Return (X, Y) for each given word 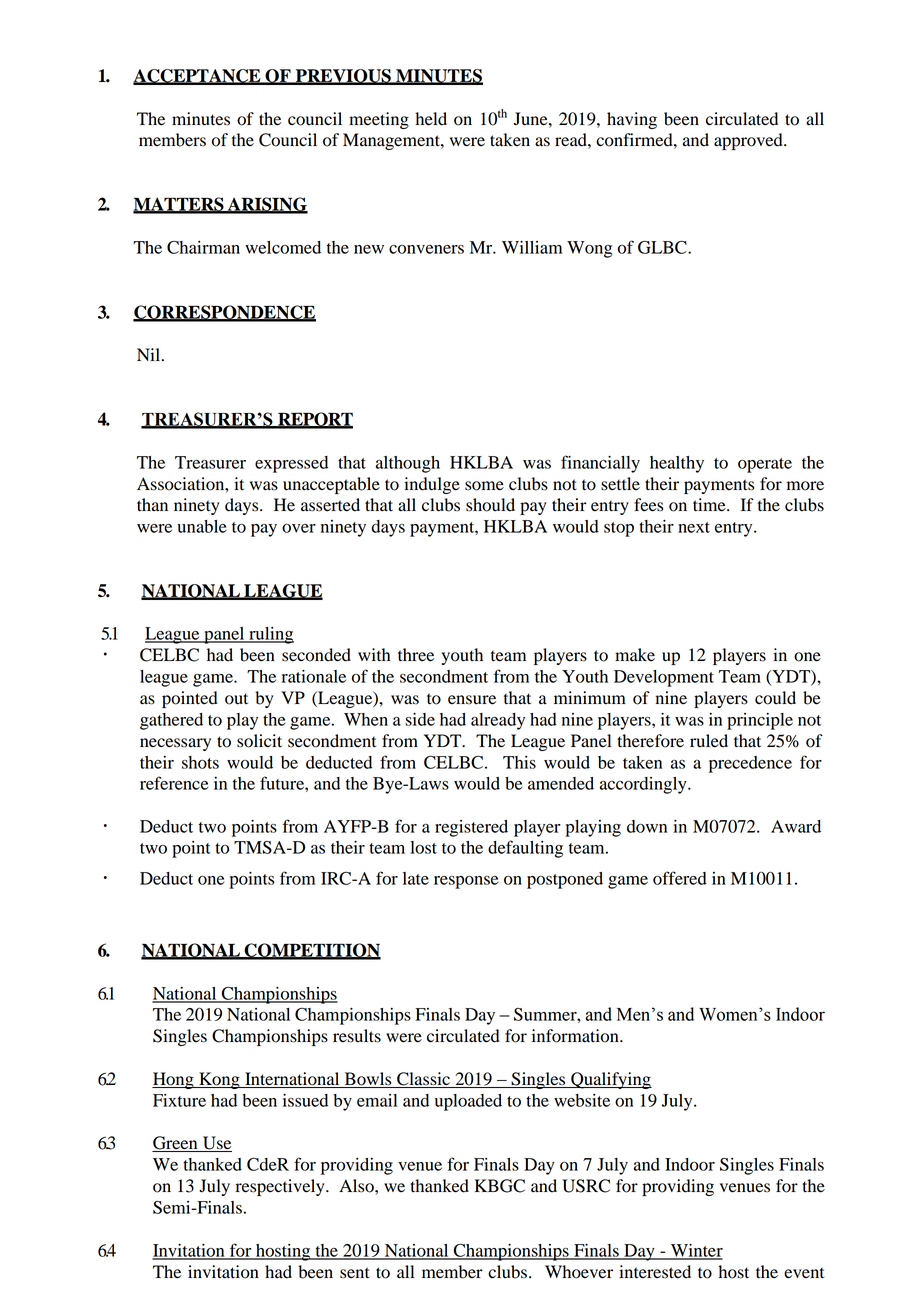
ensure (472, 700)
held (431, 119)
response (466, 882)
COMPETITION (311, 951)
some (484, 486)
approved (749, 141)
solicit (259, 741)
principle (760, 721)
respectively (281, 1187)
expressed (291, 464)
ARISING (266, 205)
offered (680, 878)
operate (765, 465)
